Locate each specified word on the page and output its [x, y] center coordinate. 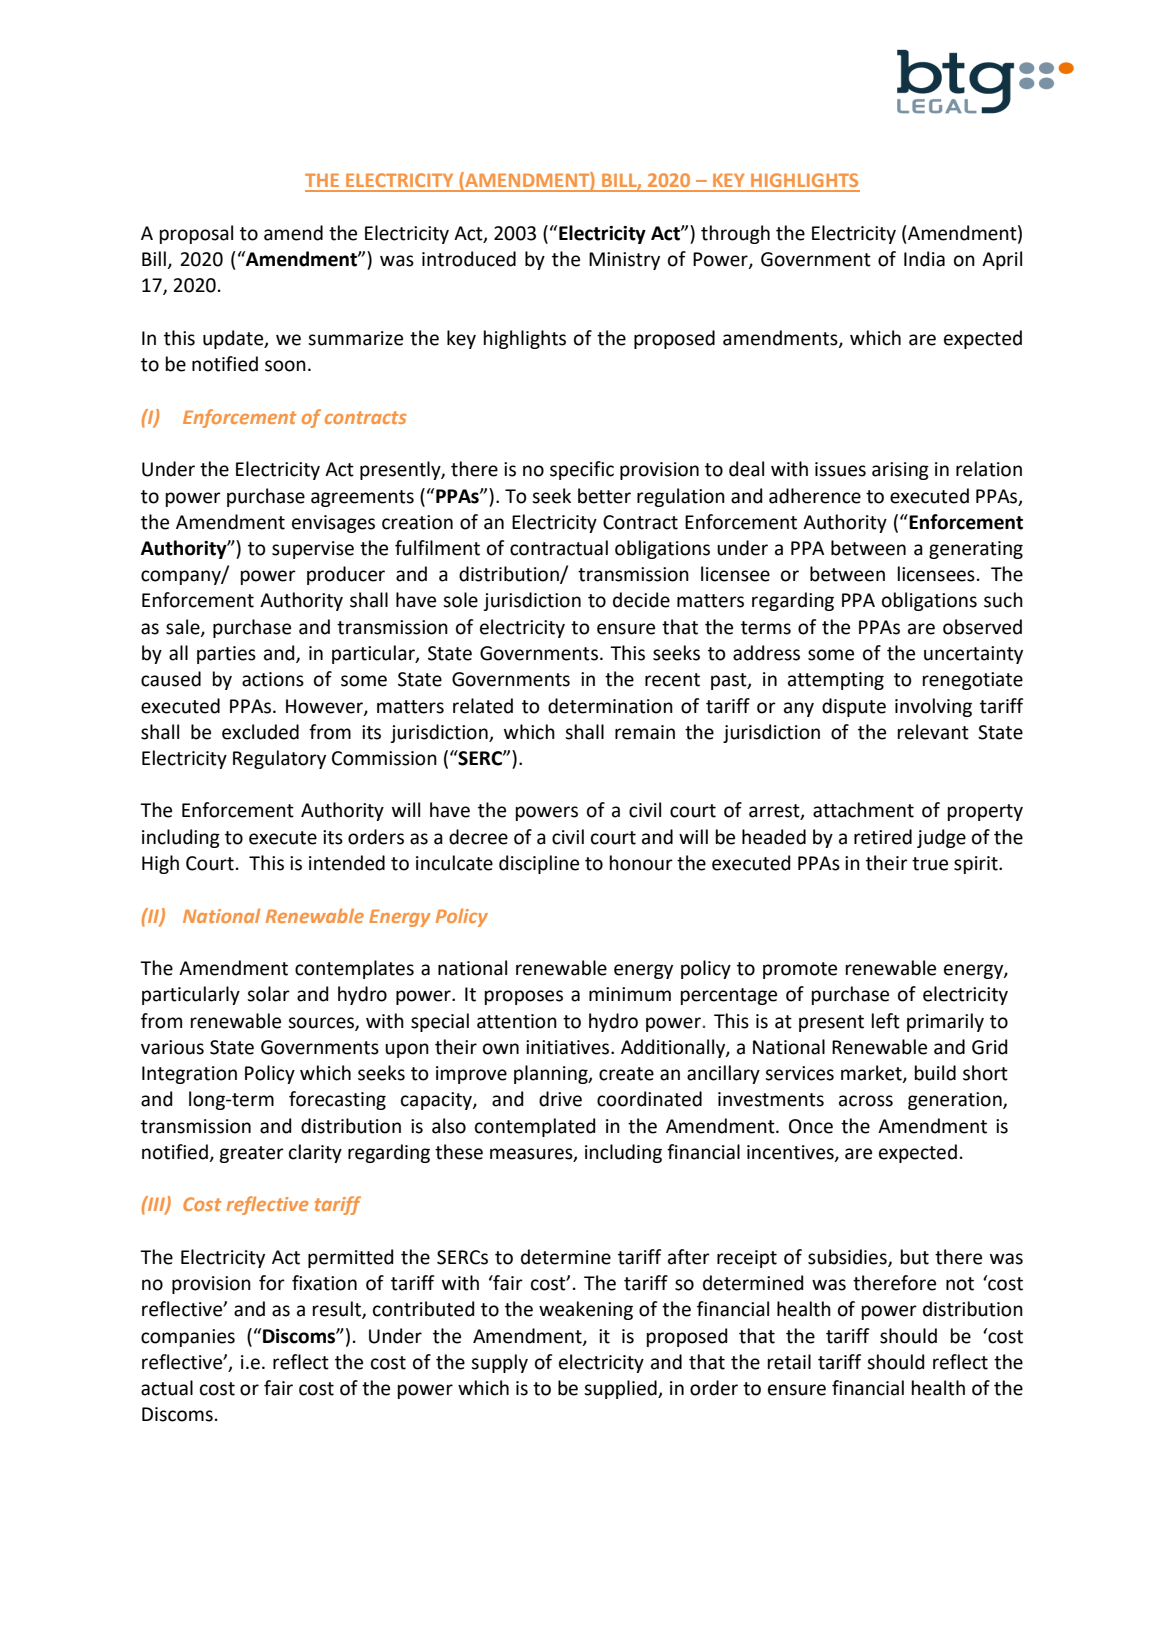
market [872, 1074]
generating [976, 550]
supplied [621, 1389]
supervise [313, 550]
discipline [539, 864]
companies [188, 1338]
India [924, 259]
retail [789, 1362]
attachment [863, 810]
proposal [196, 234]
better [604, 496]
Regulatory [279, 759]
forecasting [337, 1100]
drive [560, 1099]
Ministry [624, 261]
